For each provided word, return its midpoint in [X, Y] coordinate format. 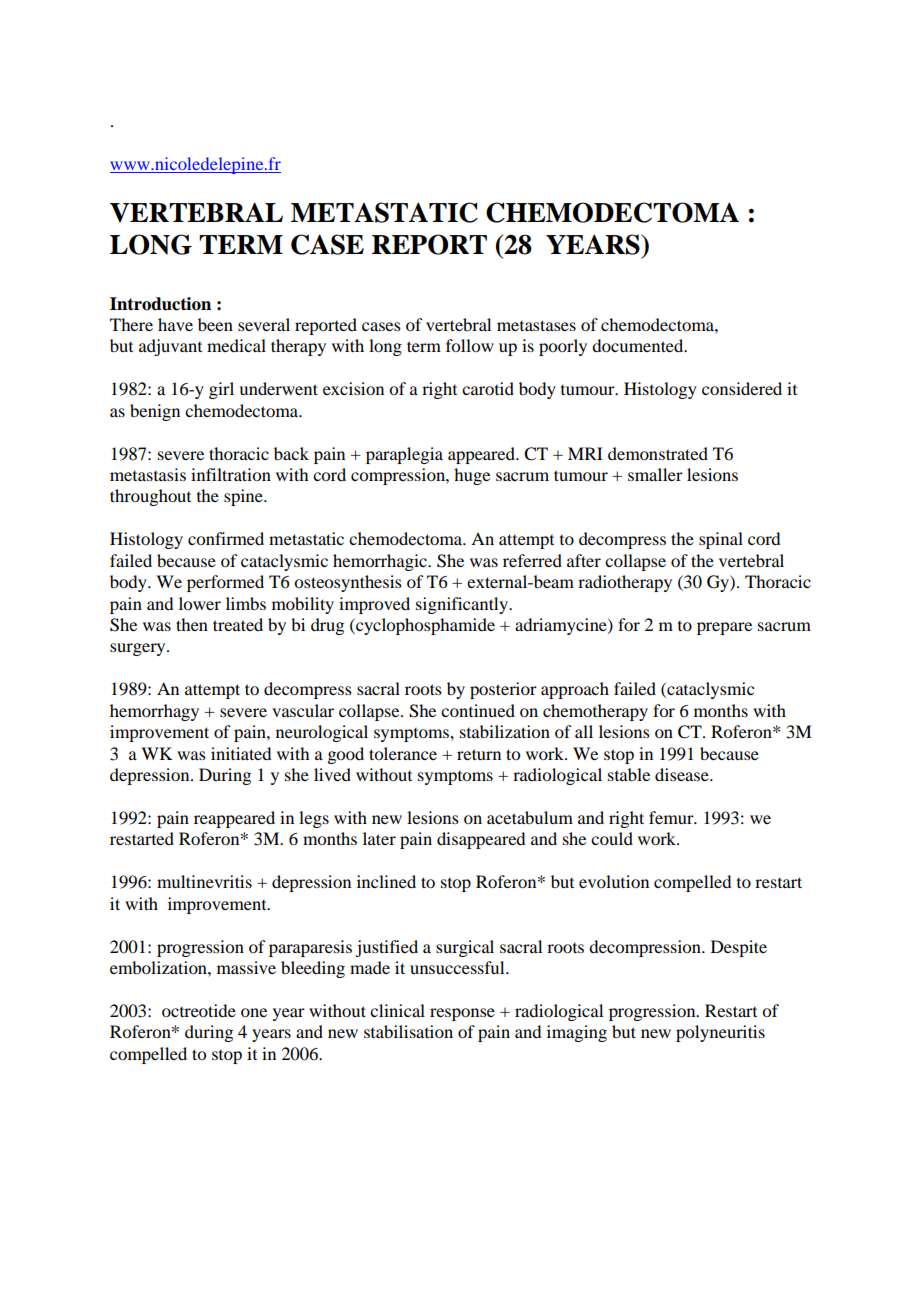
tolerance [403, 753]
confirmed [226, 538]
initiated [241, 753]
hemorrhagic [381, 562]
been [215, 324]
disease [683, 774]
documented [639, 345]
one [254, 1012]
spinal [721, 540]
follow [470, 345]
